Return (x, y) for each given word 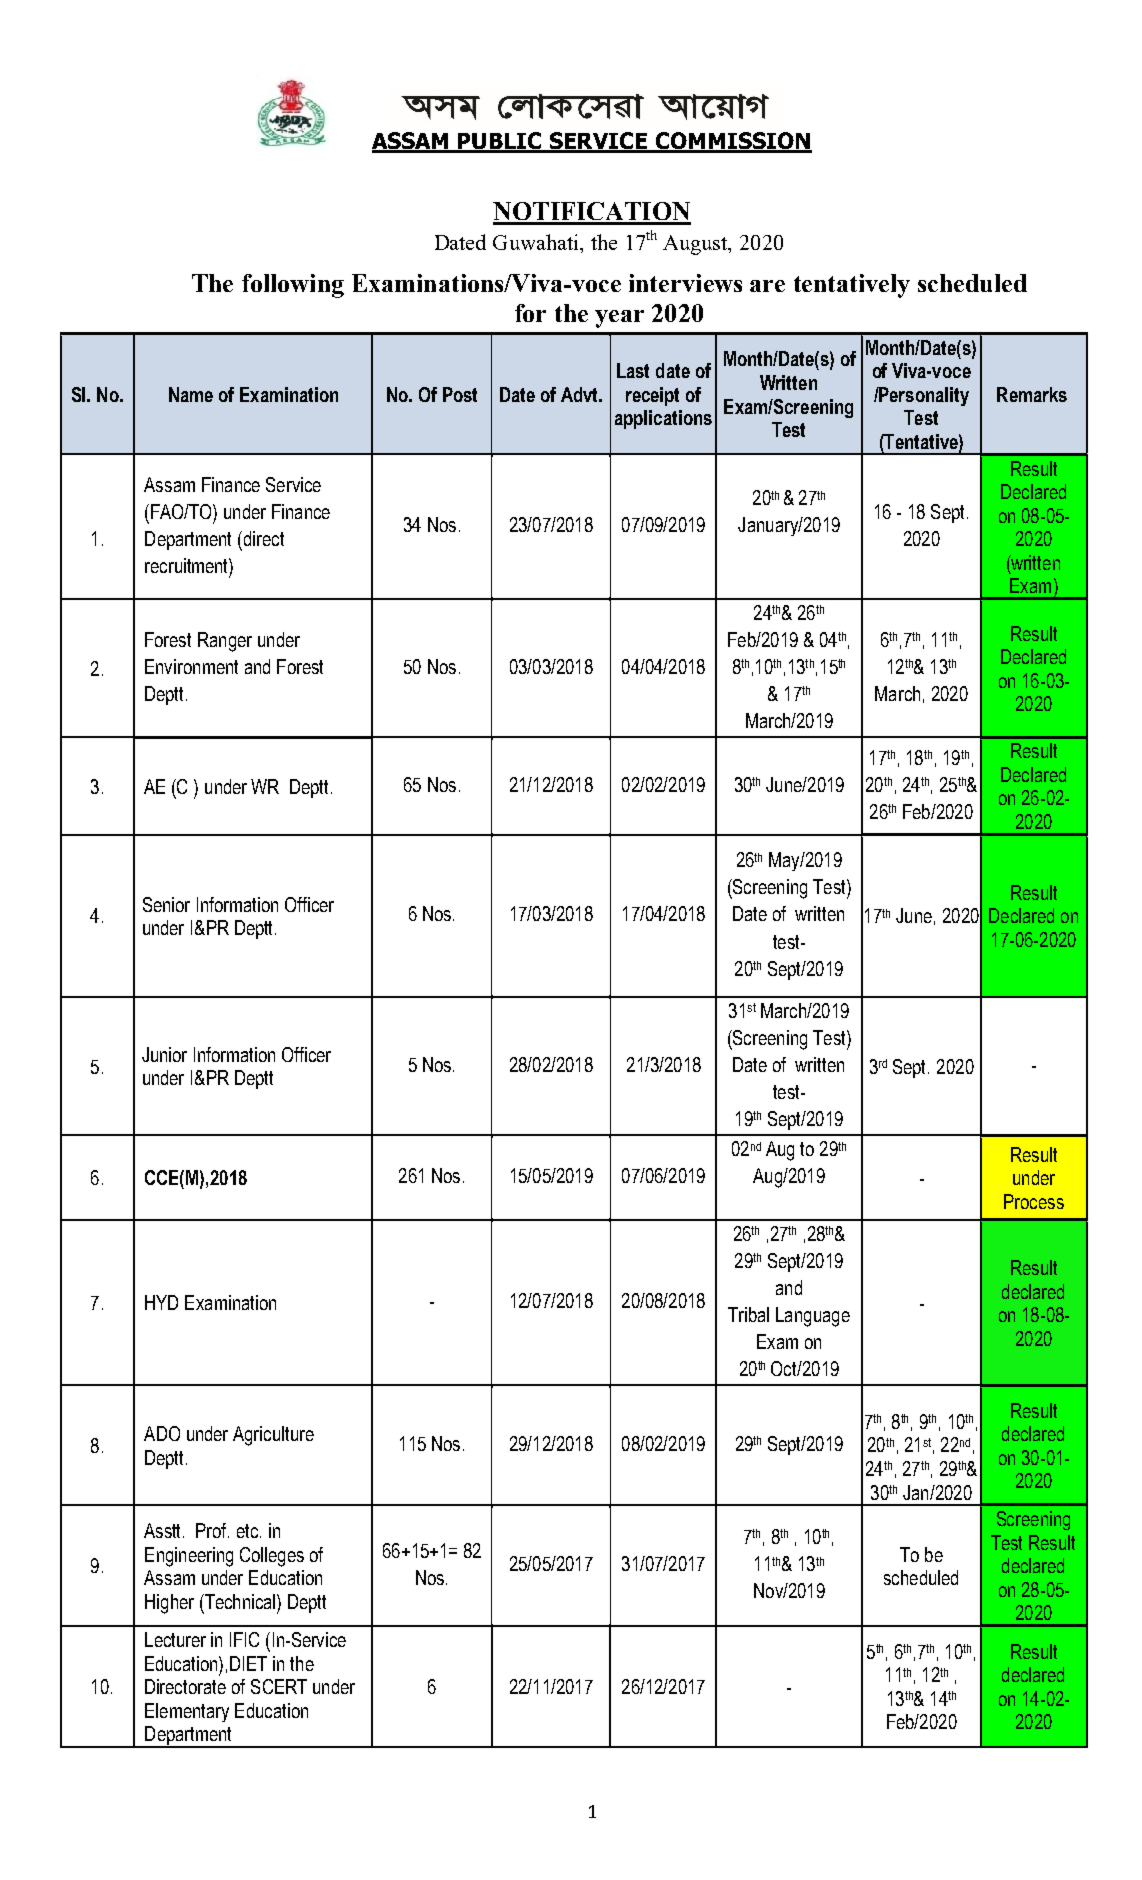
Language (813, 1317)
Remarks (1032, 394)
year (619, 319)
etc (249, 1531)
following (293, 286)
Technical (240, 1601)
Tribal (748, 1314)
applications (663, 419)
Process (1034, 1201)
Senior (166, 904)
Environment (191, 666)
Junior (164, 1054)
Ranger (225, 642)
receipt (652, 396)
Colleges (272, 1557)
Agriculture (273, 1436)
